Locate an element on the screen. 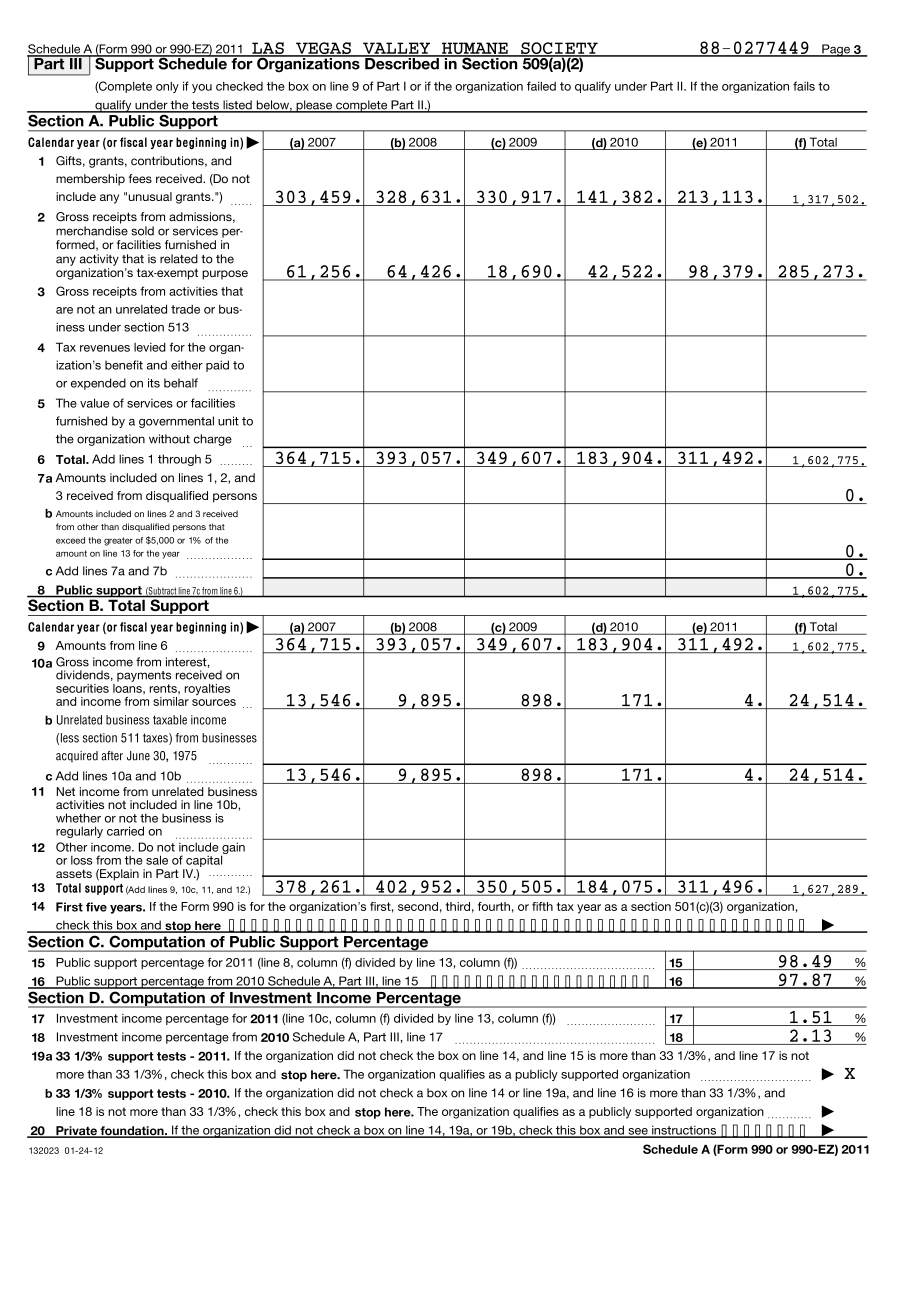 The width and height of the screenshot is (924, 1308). sale is located at coordinates (157, 860).
